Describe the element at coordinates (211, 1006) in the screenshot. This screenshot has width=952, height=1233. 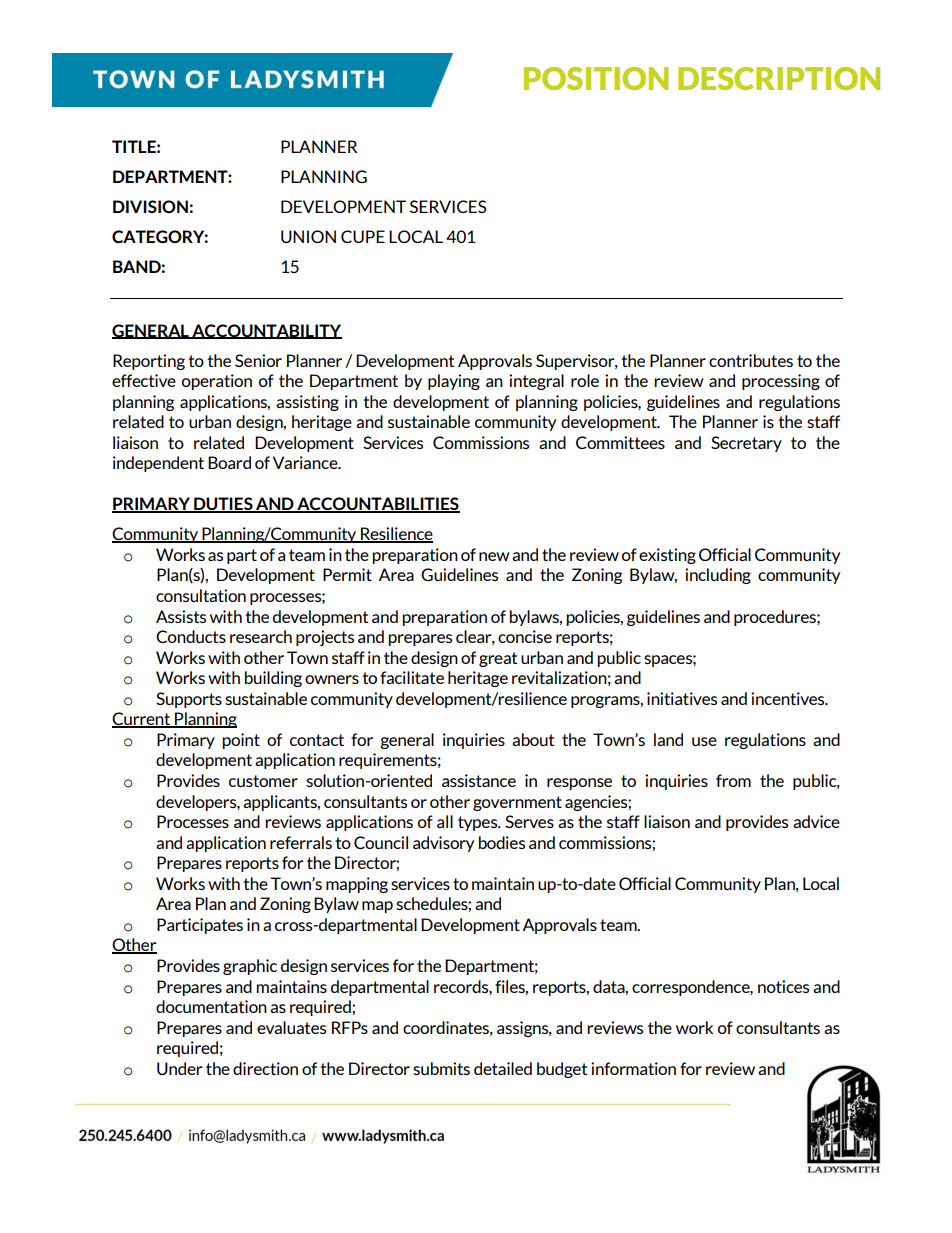
I see `documentation` at that location.
